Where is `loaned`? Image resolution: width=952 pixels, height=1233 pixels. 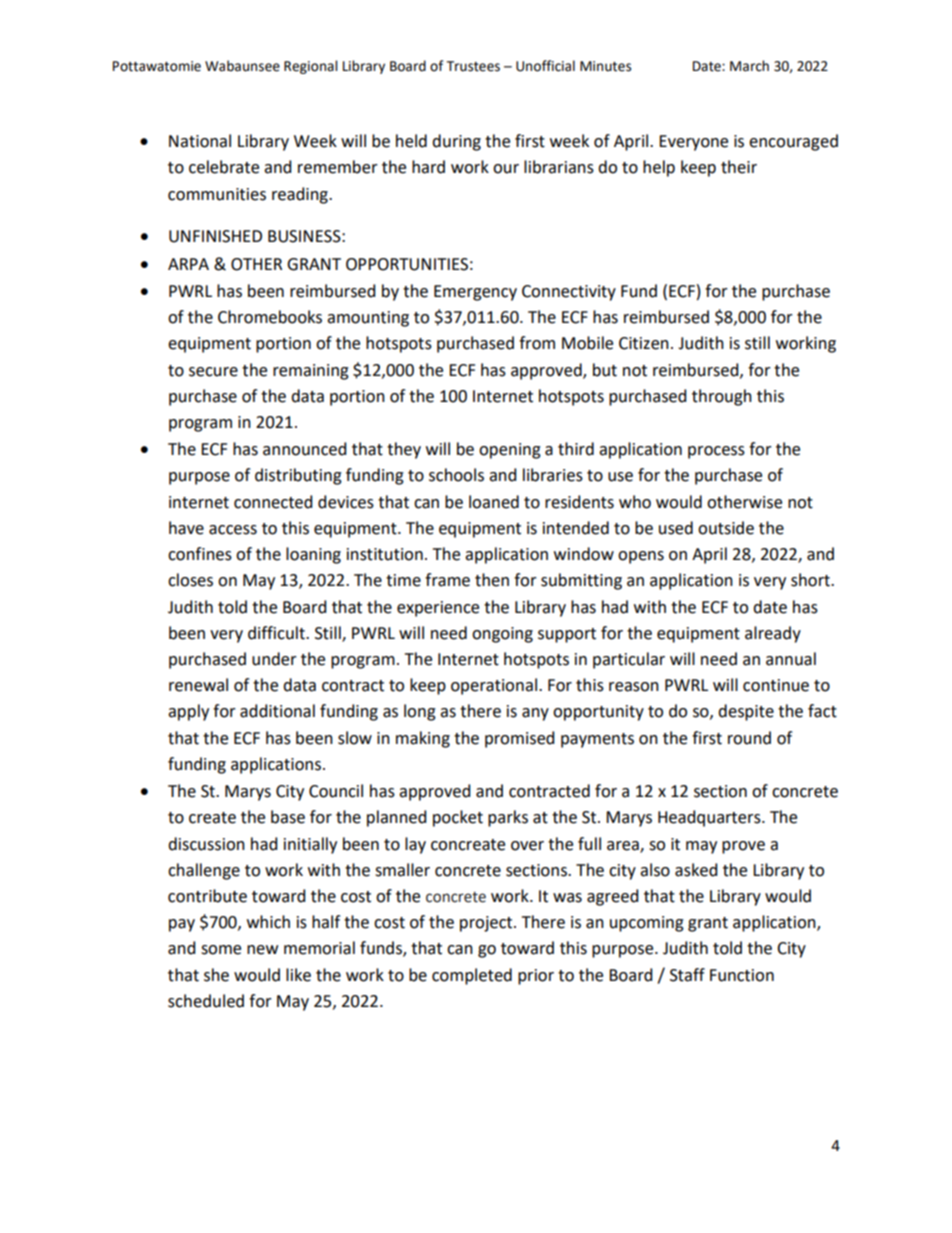 loaned is located at coordinates (494, 502).
